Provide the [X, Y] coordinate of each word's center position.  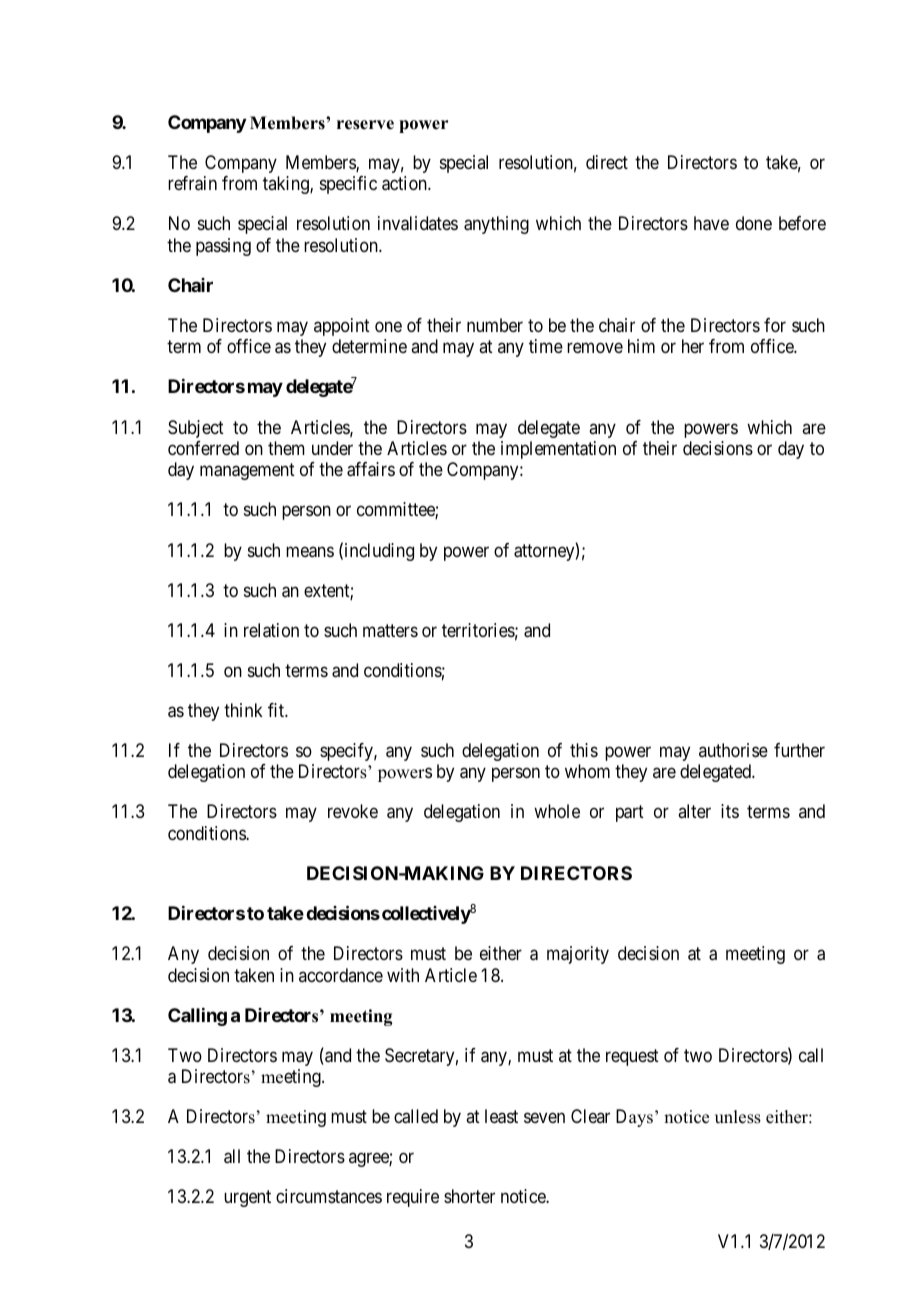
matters [390, 631]
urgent [247, 1199]
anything [496, 225]
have [711, 223]
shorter [469, 1196]
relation [271, 630]
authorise [733, 750]
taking [287, 185]
